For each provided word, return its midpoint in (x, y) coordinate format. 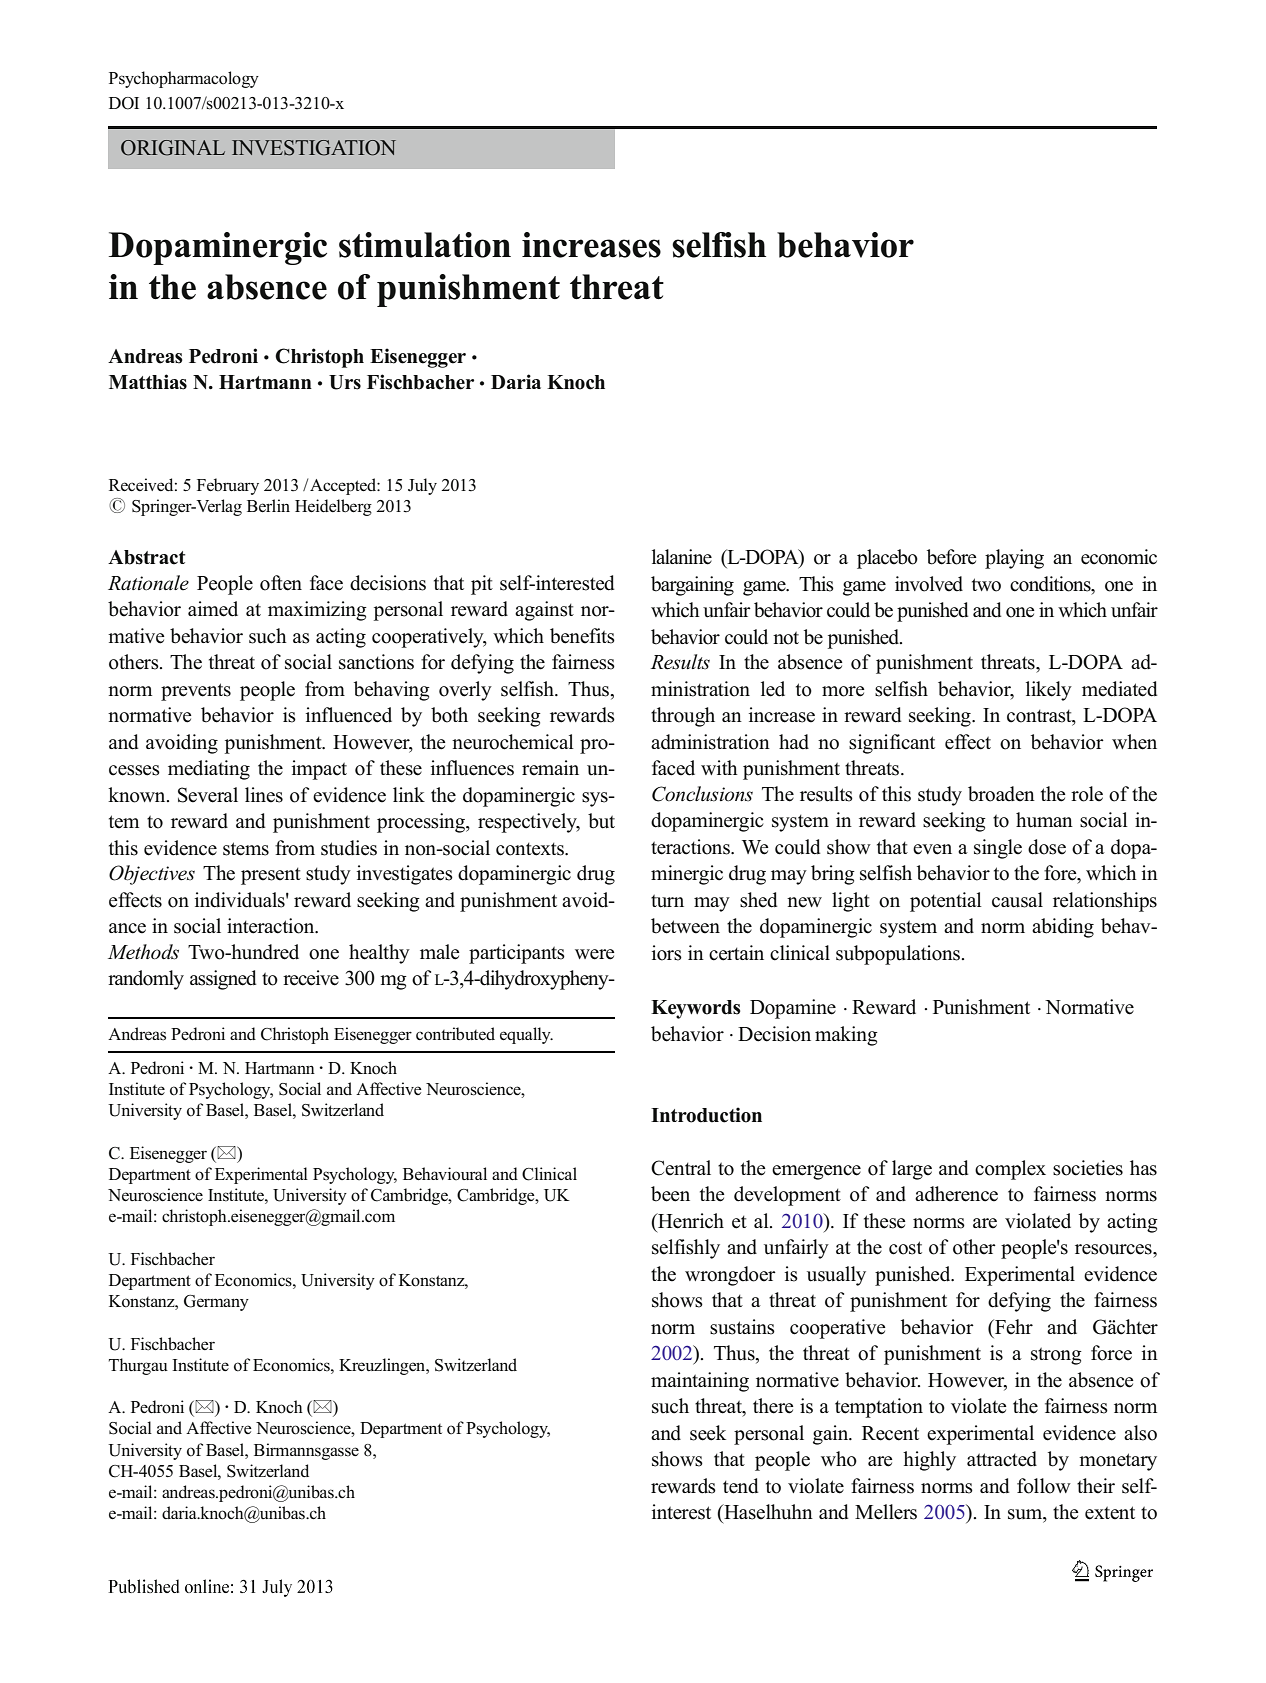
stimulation (425, 245)
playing (1014, 559)
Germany (216, 1303)
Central (681, 1168)
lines (264, 795)
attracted (1002, 1459)
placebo (887, 559)
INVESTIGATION (314, 148)
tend (740, 1486)
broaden (1001, 794)
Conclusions (702, 794)
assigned (223, 980)
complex (1010, 1170)
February (228, 486)
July (422, 486)
